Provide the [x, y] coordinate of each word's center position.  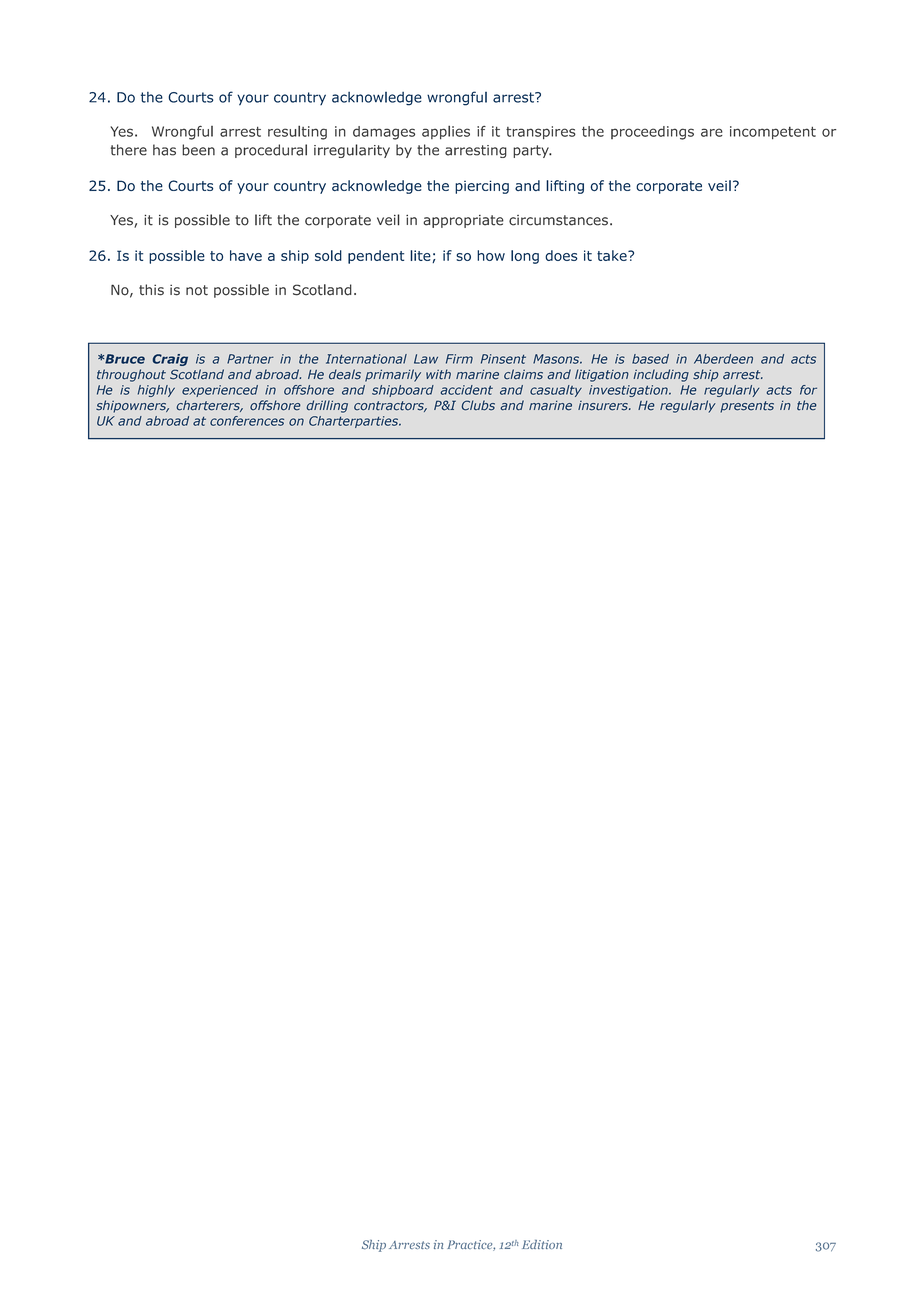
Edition [542, 1244]
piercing [482, 187]
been [198, 150]
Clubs [478, 405]
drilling [327, 406]
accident [466, 390]
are [712, 132]
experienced [220, 391]
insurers [604, 406]
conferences [247, 421]
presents [747, 407]
